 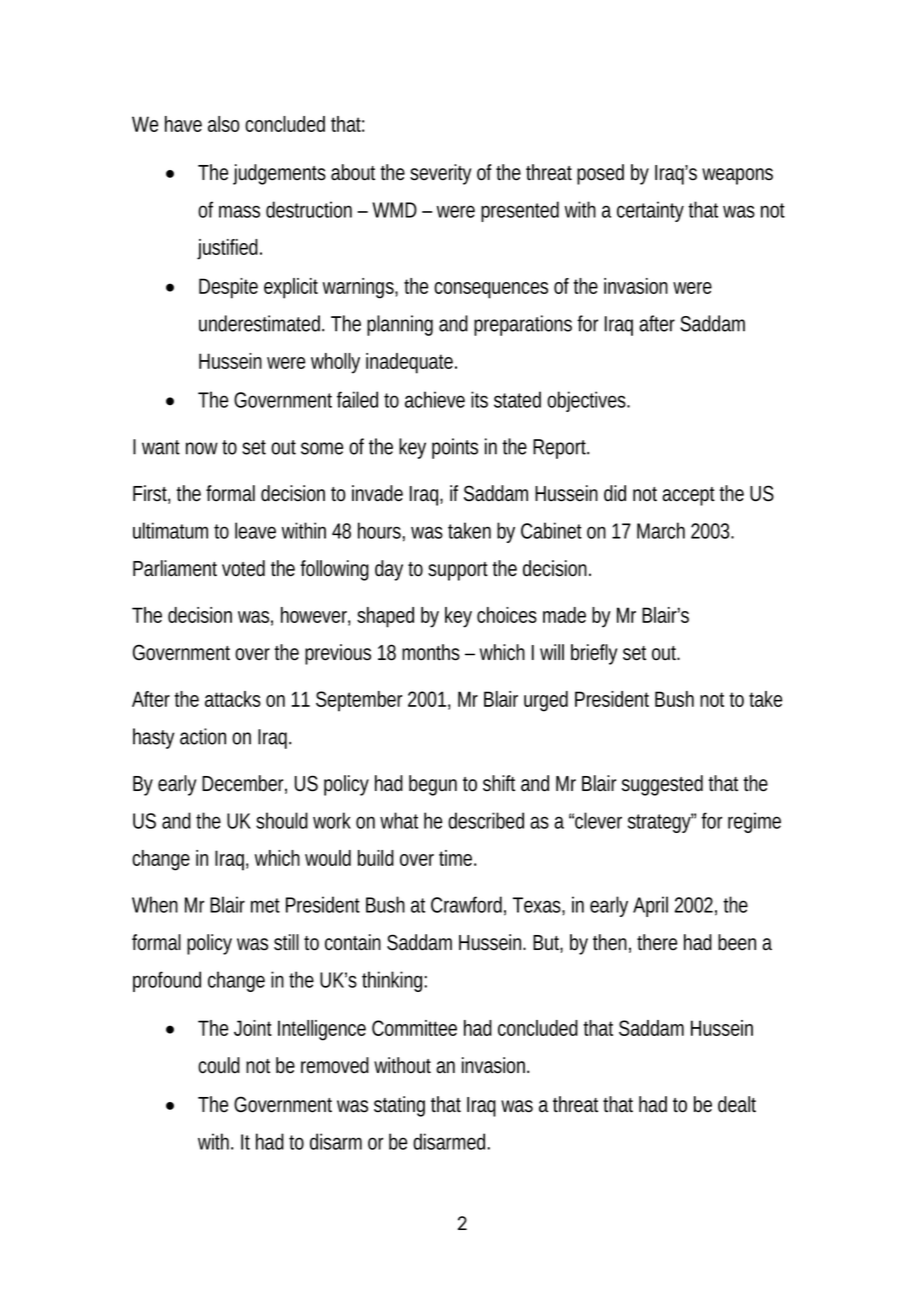 I want to click on weapons, so click(x=737, y=176).
